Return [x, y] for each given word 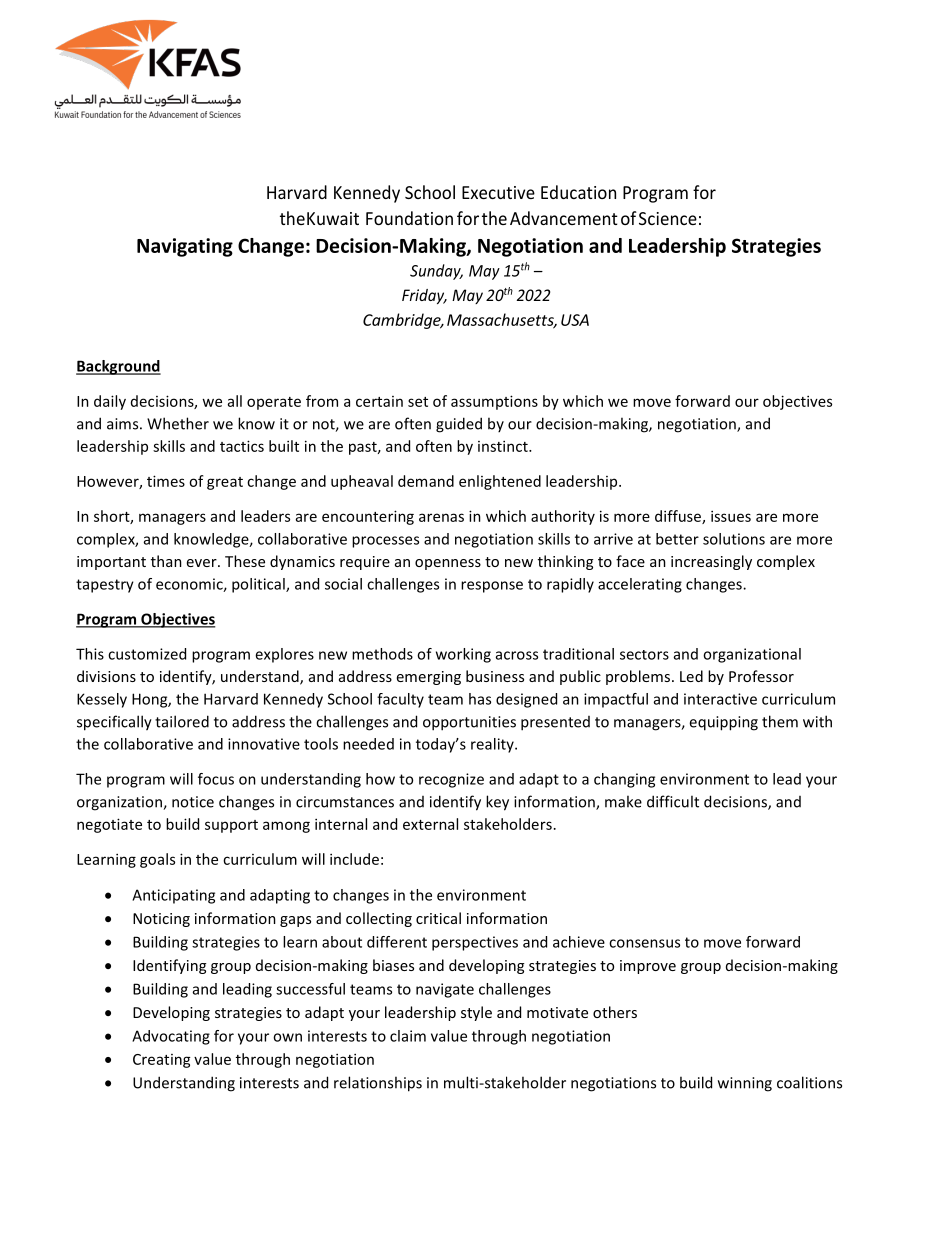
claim [408, 1036]
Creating [162, 1061]
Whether [178, 423]
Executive [498, 192]
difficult [673, 801]
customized [147, 654]
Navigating [185, 247]
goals [157, 860]
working [463, 655]
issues [731, 516]
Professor [761, 676]
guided [459, 425]
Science [668, 218]
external [430, 824]
